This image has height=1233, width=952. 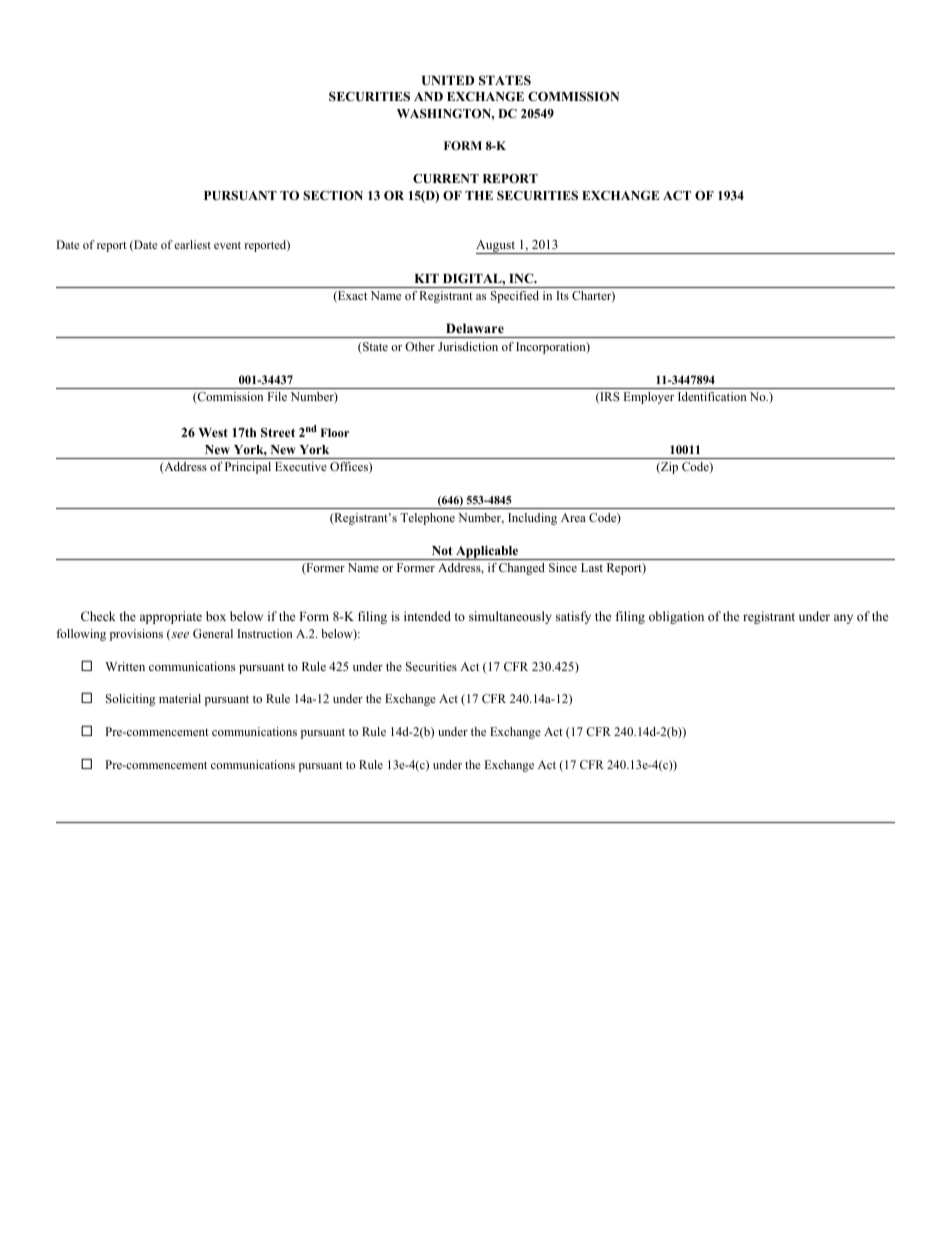 What do you see at coordinates (510, 617) in the image?
I see `simultaneously` at bounding box center [510, 617].
